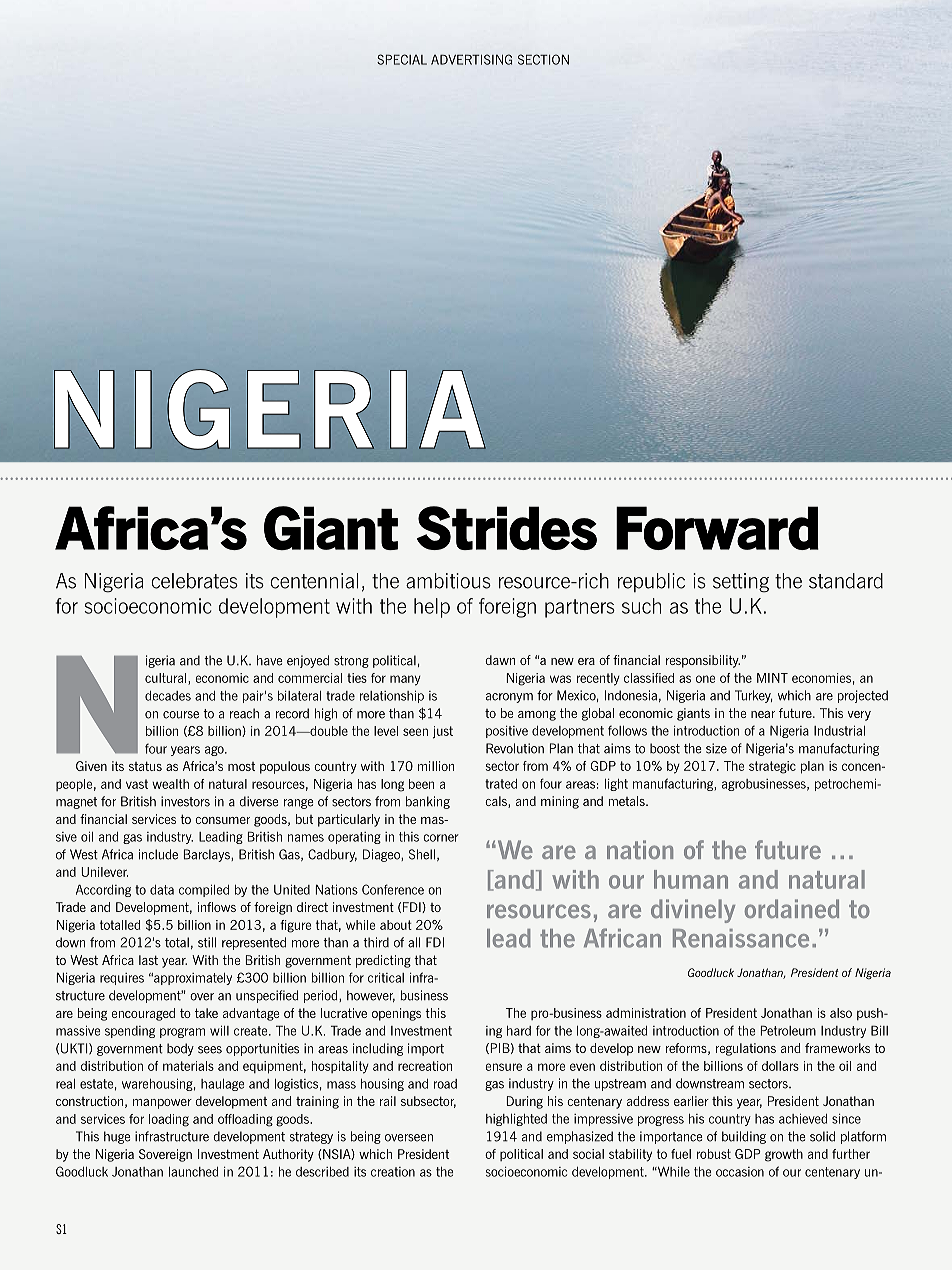  I want to click on ambitious, so click(448, 581).
